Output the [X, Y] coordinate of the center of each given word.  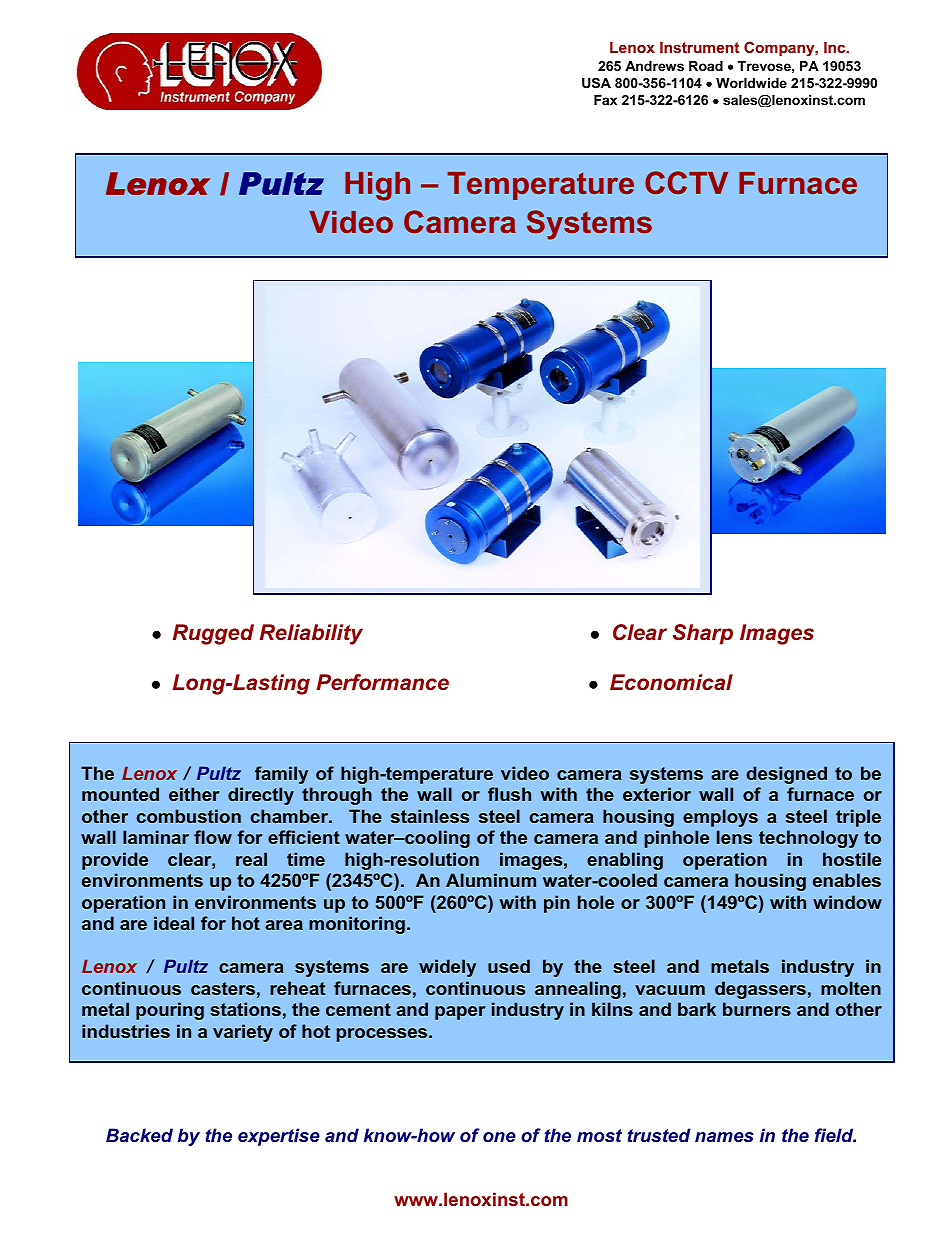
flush [509, 794]
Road [706, 66]
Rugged [213, 634]
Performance [382, 682]
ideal [174, 923]
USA [596, 83]
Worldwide [751, 83]
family [281, 775]
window [847, 902]
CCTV [686, 183]
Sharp [703, 634]
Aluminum [491, 880]
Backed [139, 1135]
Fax [605, 100]
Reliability [311, 634]
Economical [671, 682]
